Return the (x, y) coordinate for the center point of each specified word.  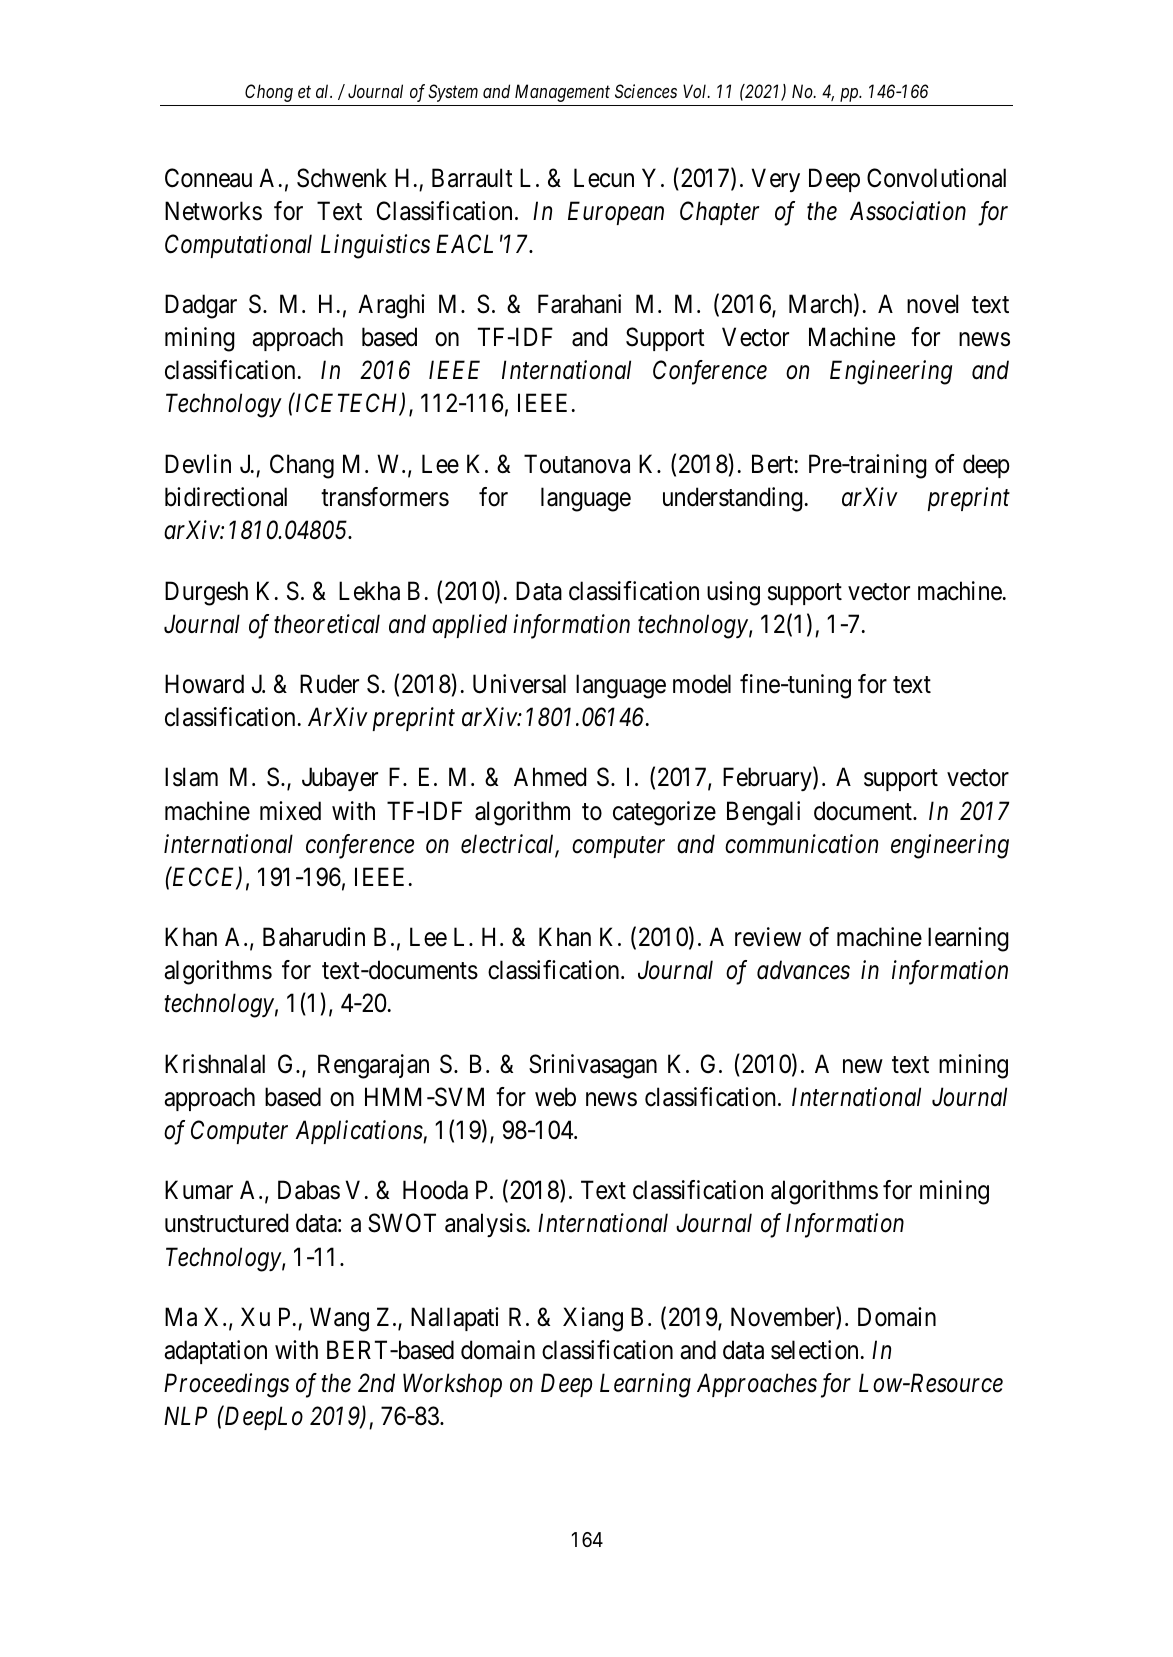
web (555, 1097)
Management (562, 93)
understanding (733, 499)
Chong (269, 93)
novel (932, 304)
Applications (360, 1132)
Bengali (763, 813)
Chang (302, 466)
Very (776, 180)
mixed (290, 811)
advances (803, 970)
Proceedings (226, 1385)
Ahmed (550, 777)
